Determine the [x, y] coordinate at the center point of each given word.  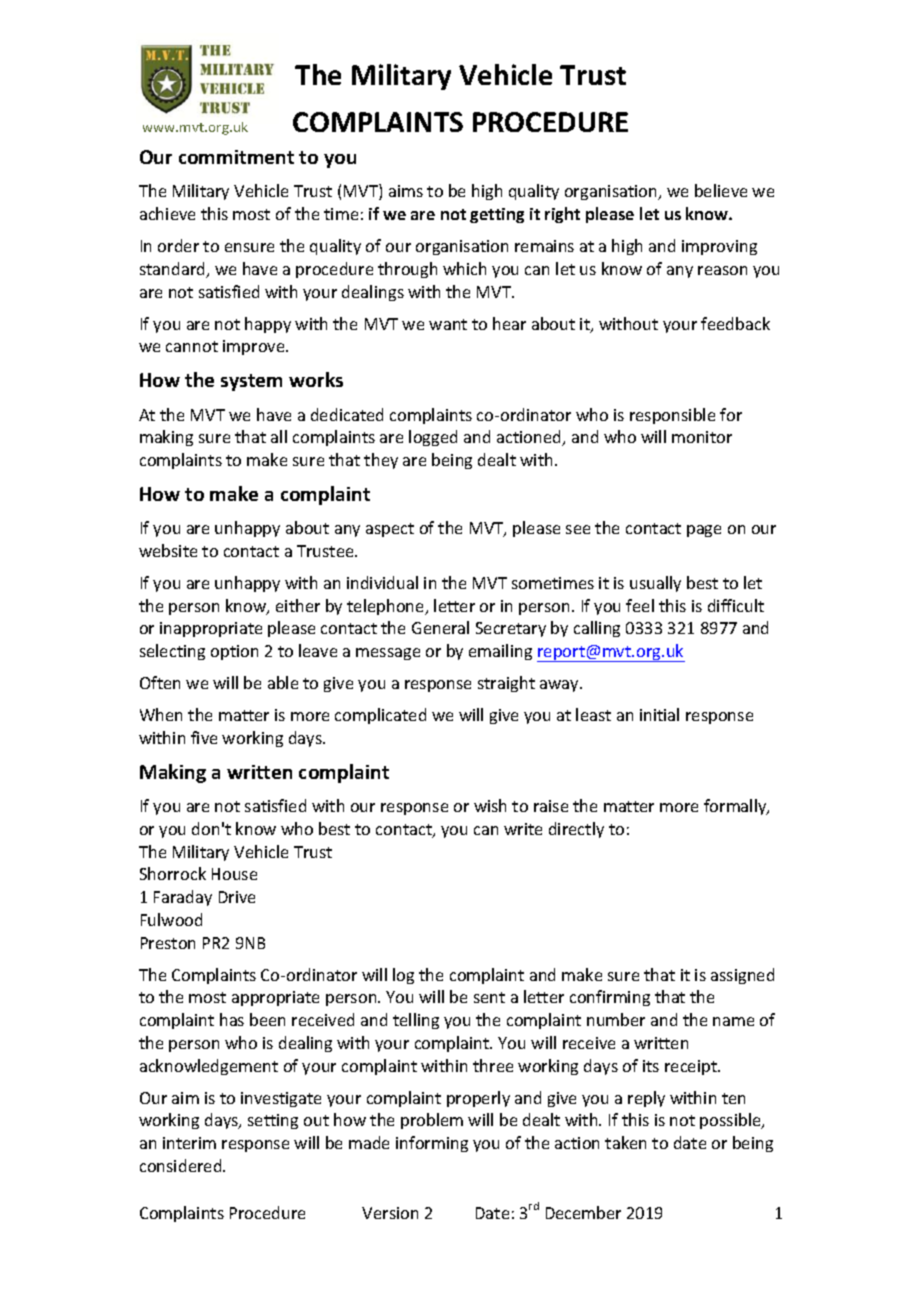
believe [721, 190]
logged [433, 438]
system [251, 382]
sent [489, 997]
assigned [742, 976]
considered [182, 1165]
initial [659, 714]
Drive [237, 897]
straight [506, 684]
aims [406, 191]
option [234, 652]
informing [432, 1144]
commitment [236, 157]
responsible [672, 416]
